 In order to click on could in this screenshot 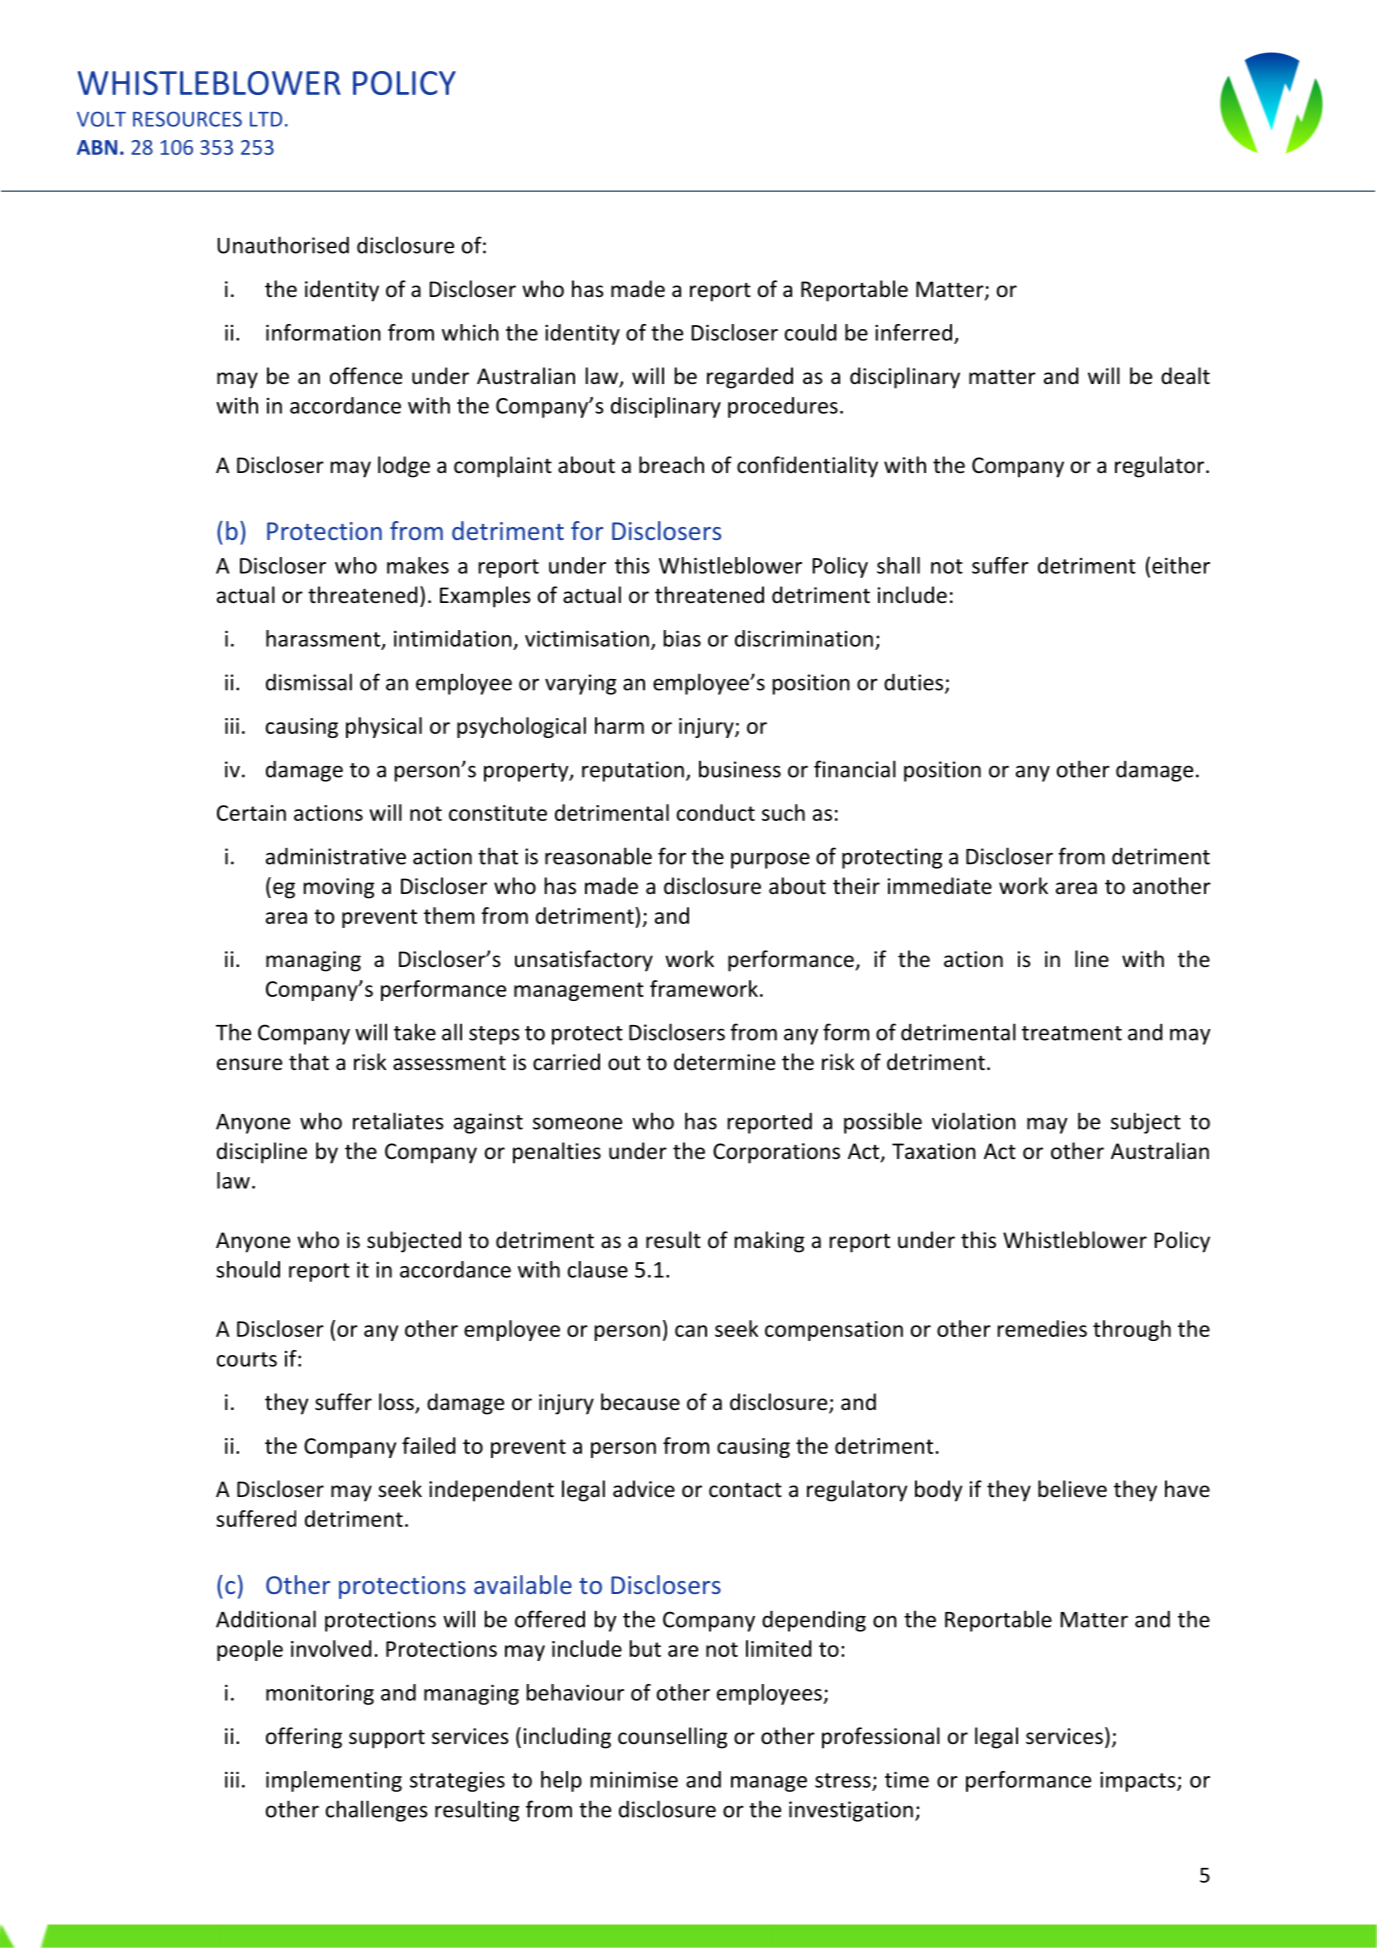, I will do `click(811, 332)`.
